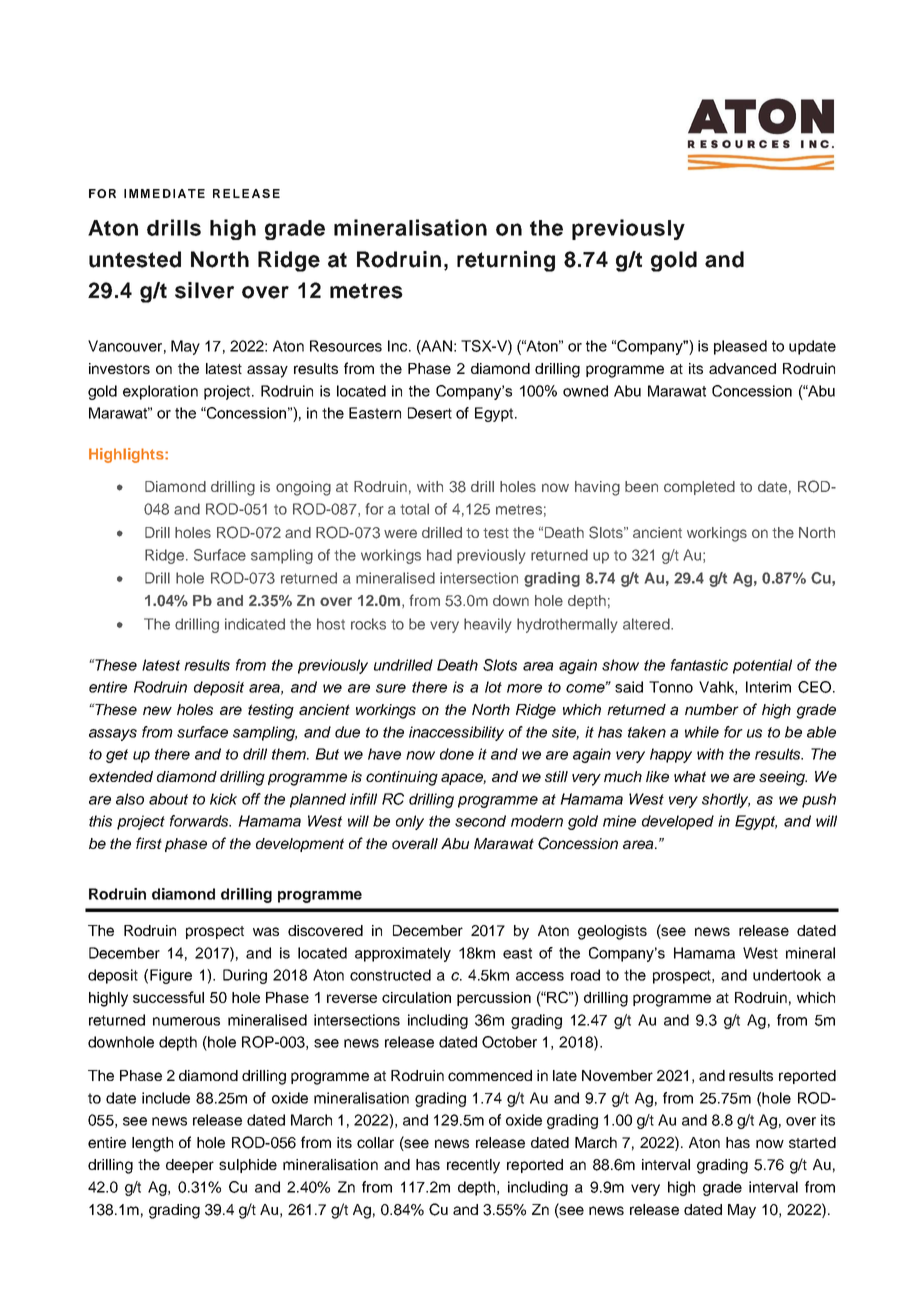 Image resolution: width=924 pixels, height=1308 pixels. I want to click on exploration, so click(160, 392).
